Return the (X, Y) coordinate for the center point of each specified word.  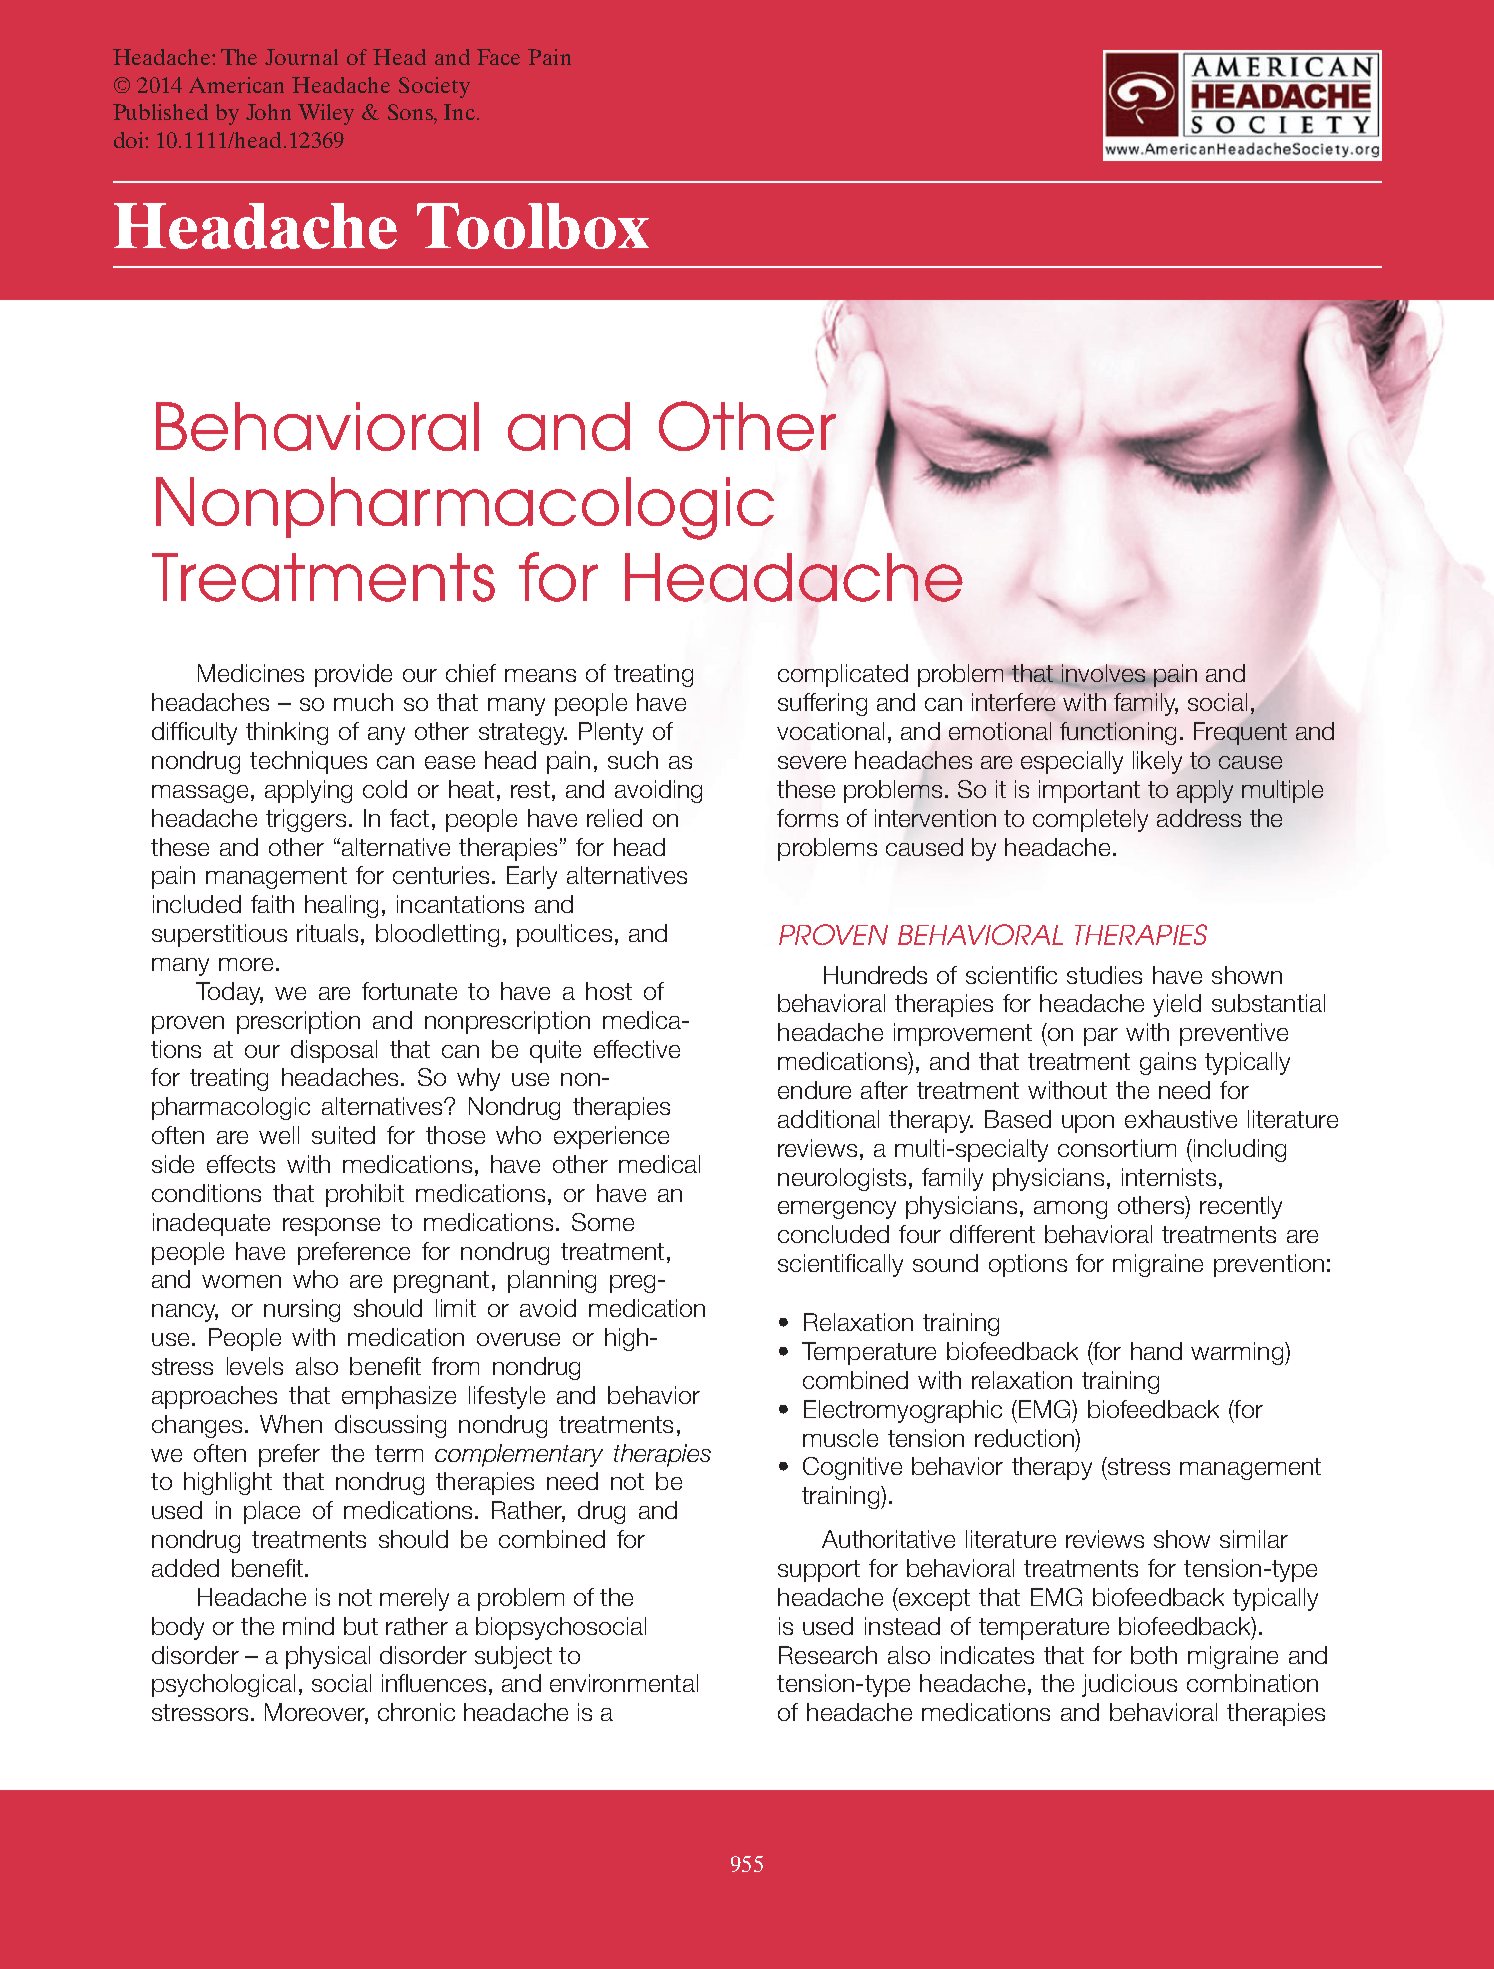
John (268, 112)
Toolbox (533, 226)
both (1154, 1655)
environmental (624, 1683)
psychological (223, 1685)
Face (498, 57)
